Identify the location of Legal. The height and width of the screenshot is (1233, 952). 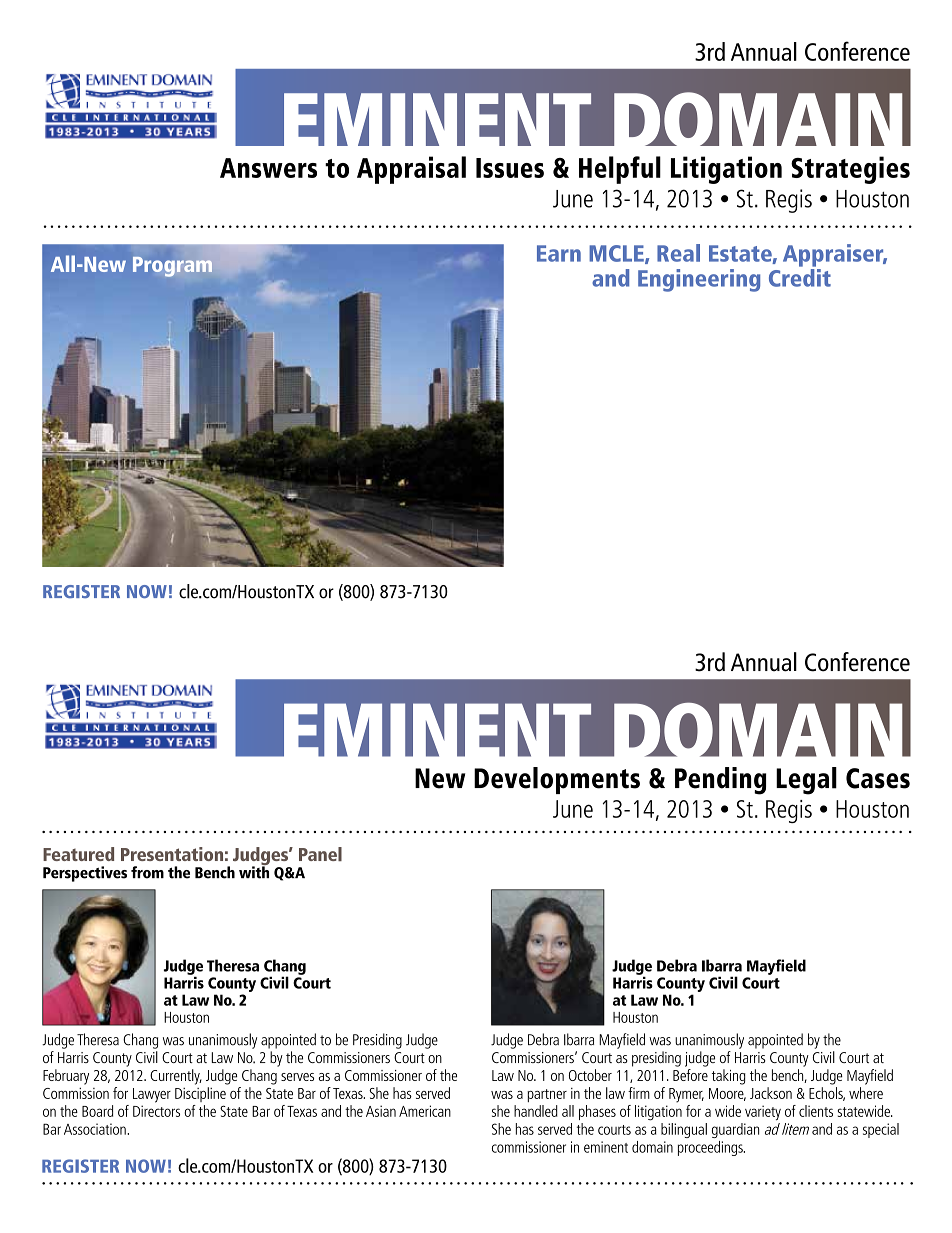
(806, 781).
